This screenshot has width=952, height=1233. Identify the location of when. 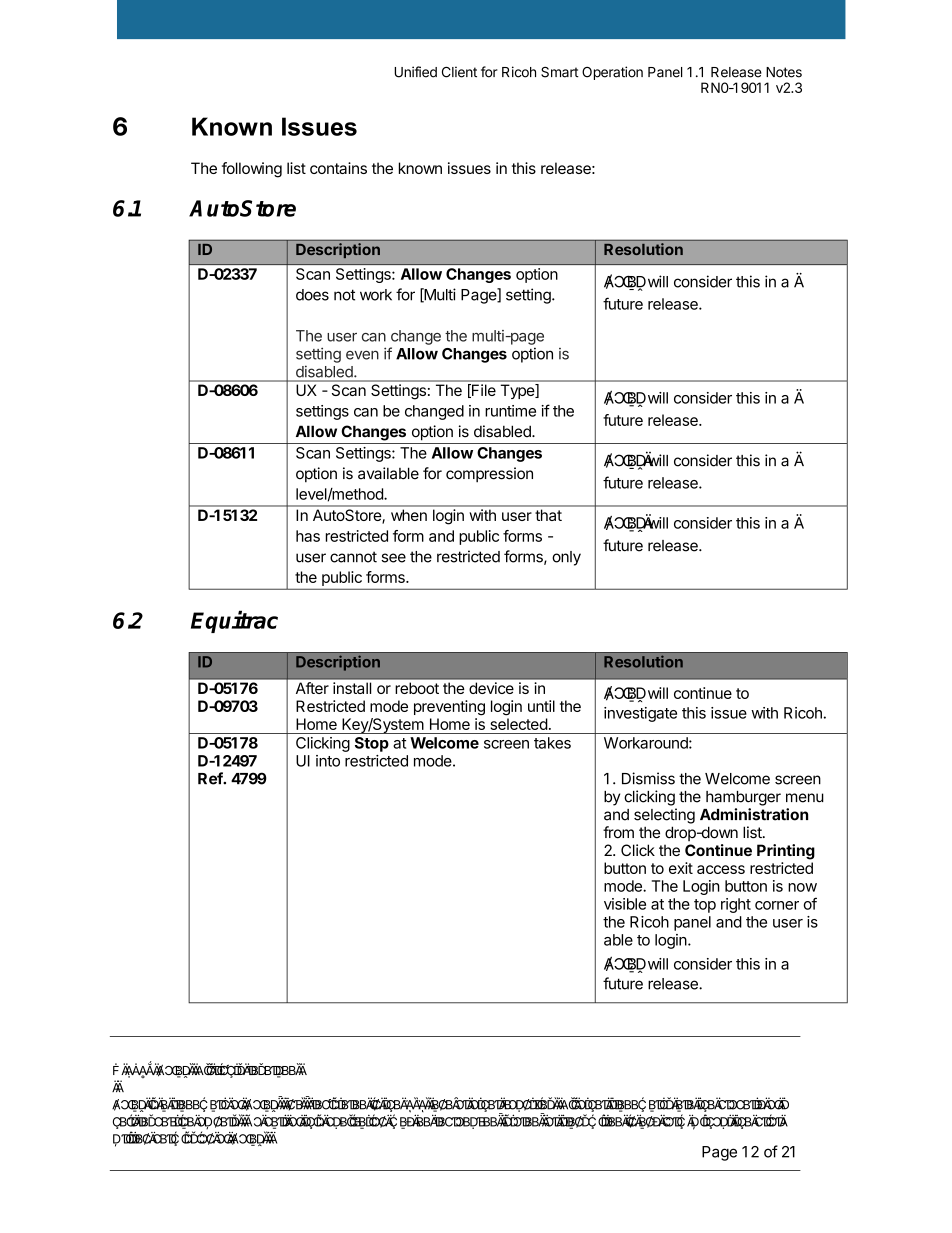
(409, 515).
